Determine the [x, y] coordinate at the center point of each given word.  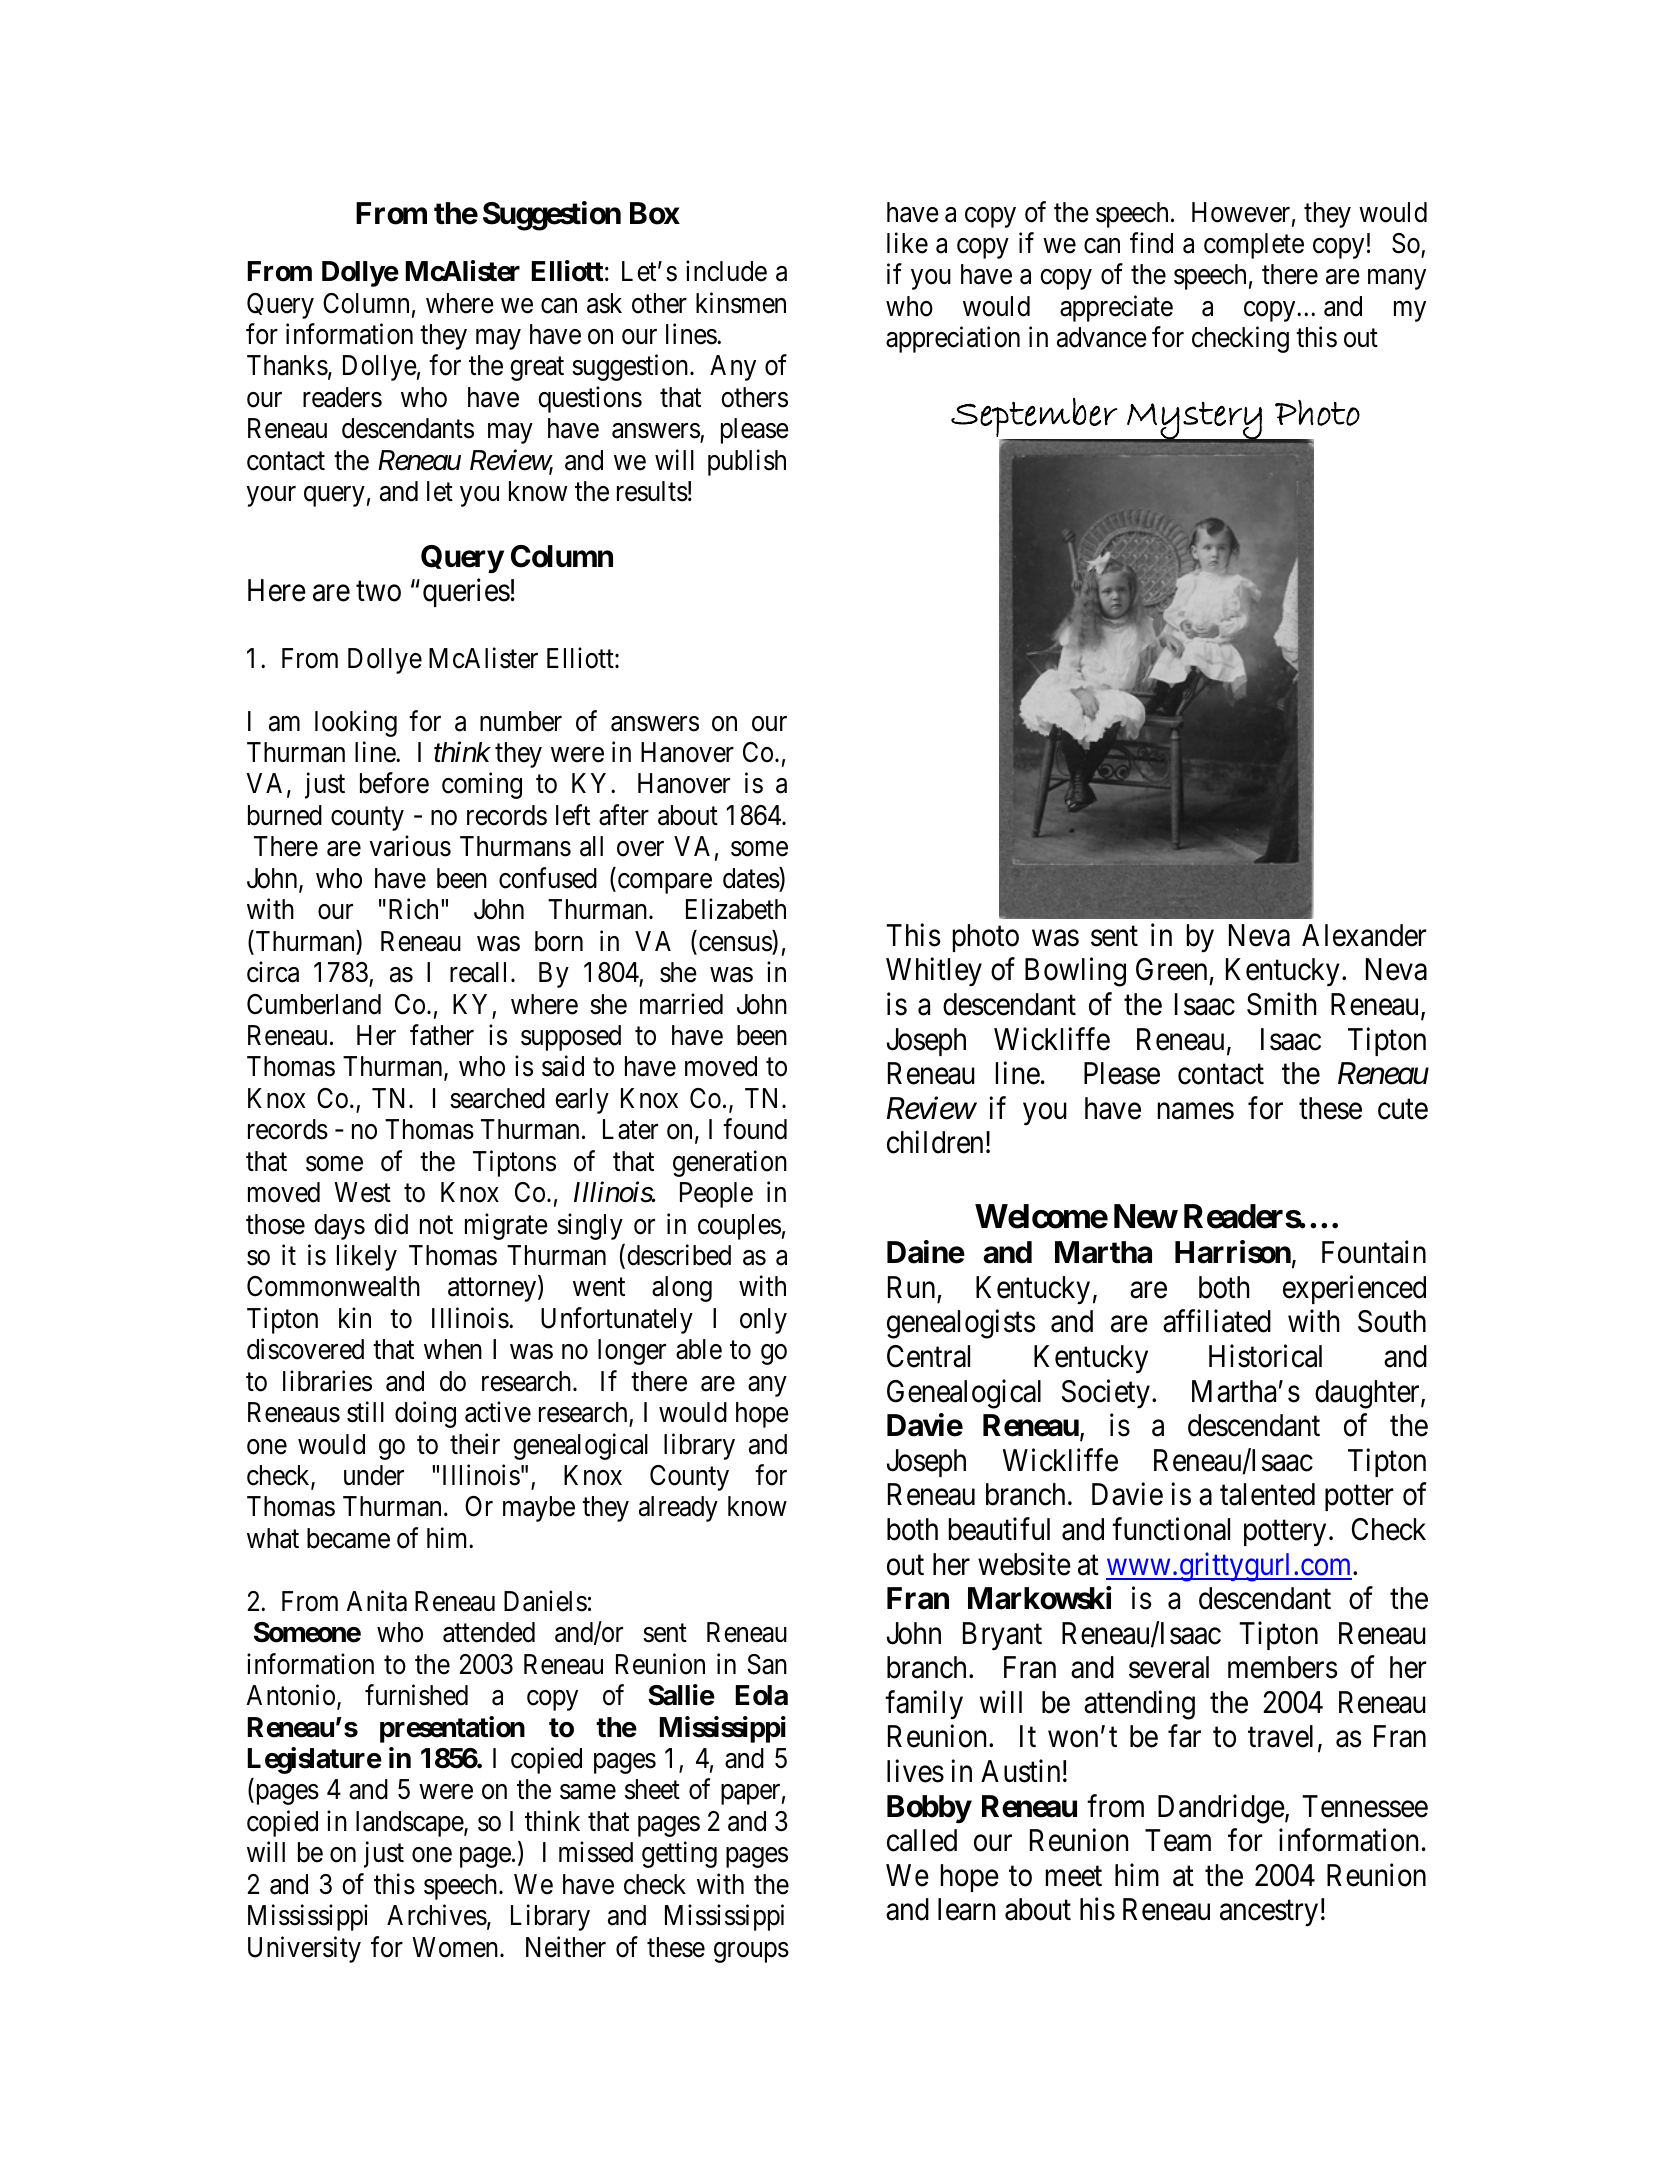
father [442, 1035]
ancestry [1269, 1914]
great [537, 369]
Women [456, 1947]
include [726, 271]
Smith [1282, 1004]
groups [751, 1952]
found [755, 1129]
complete [1254, 246]
